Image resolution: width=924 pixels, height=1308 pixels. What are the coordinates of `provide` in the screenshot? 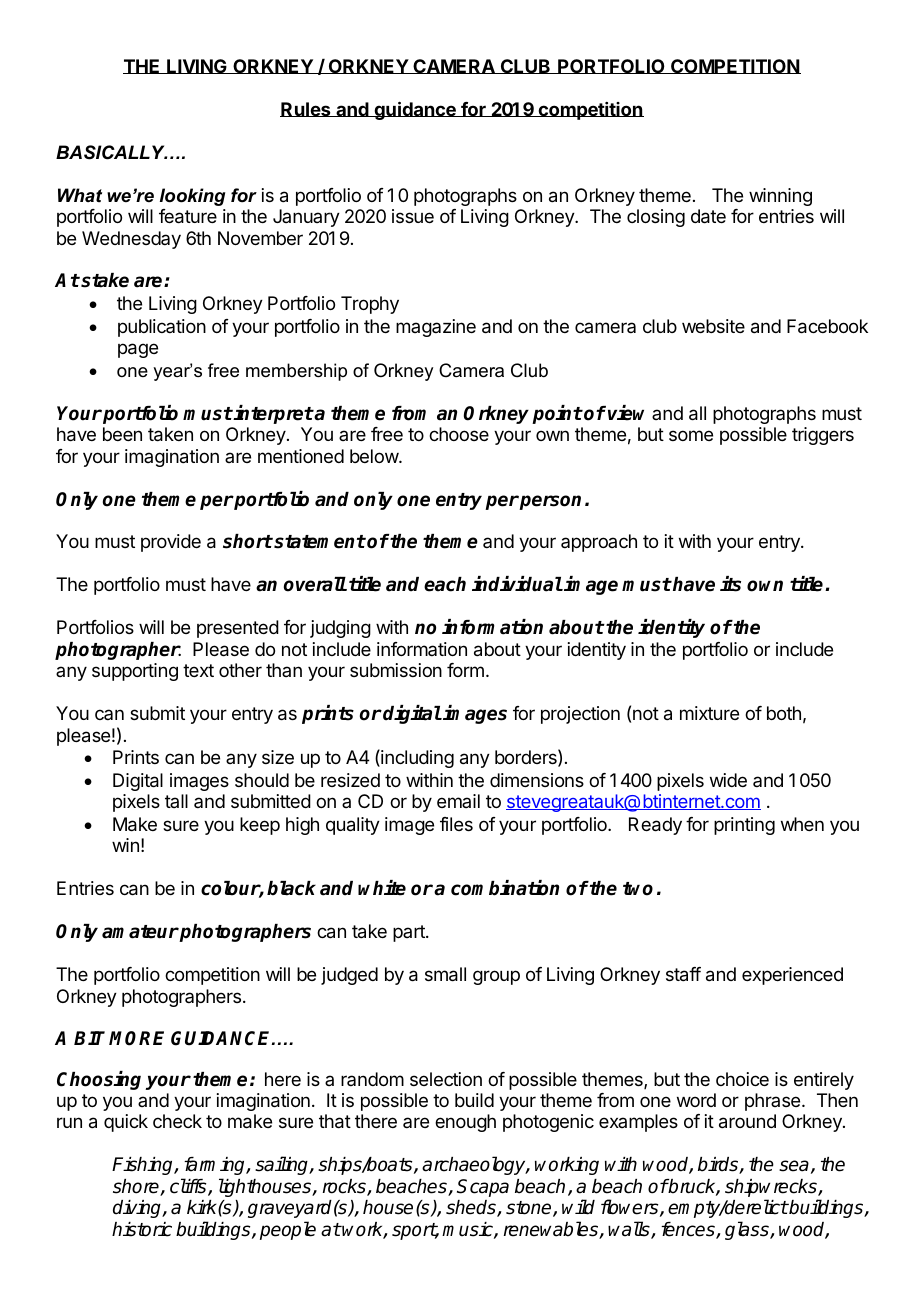 It's located at (171, 543).
